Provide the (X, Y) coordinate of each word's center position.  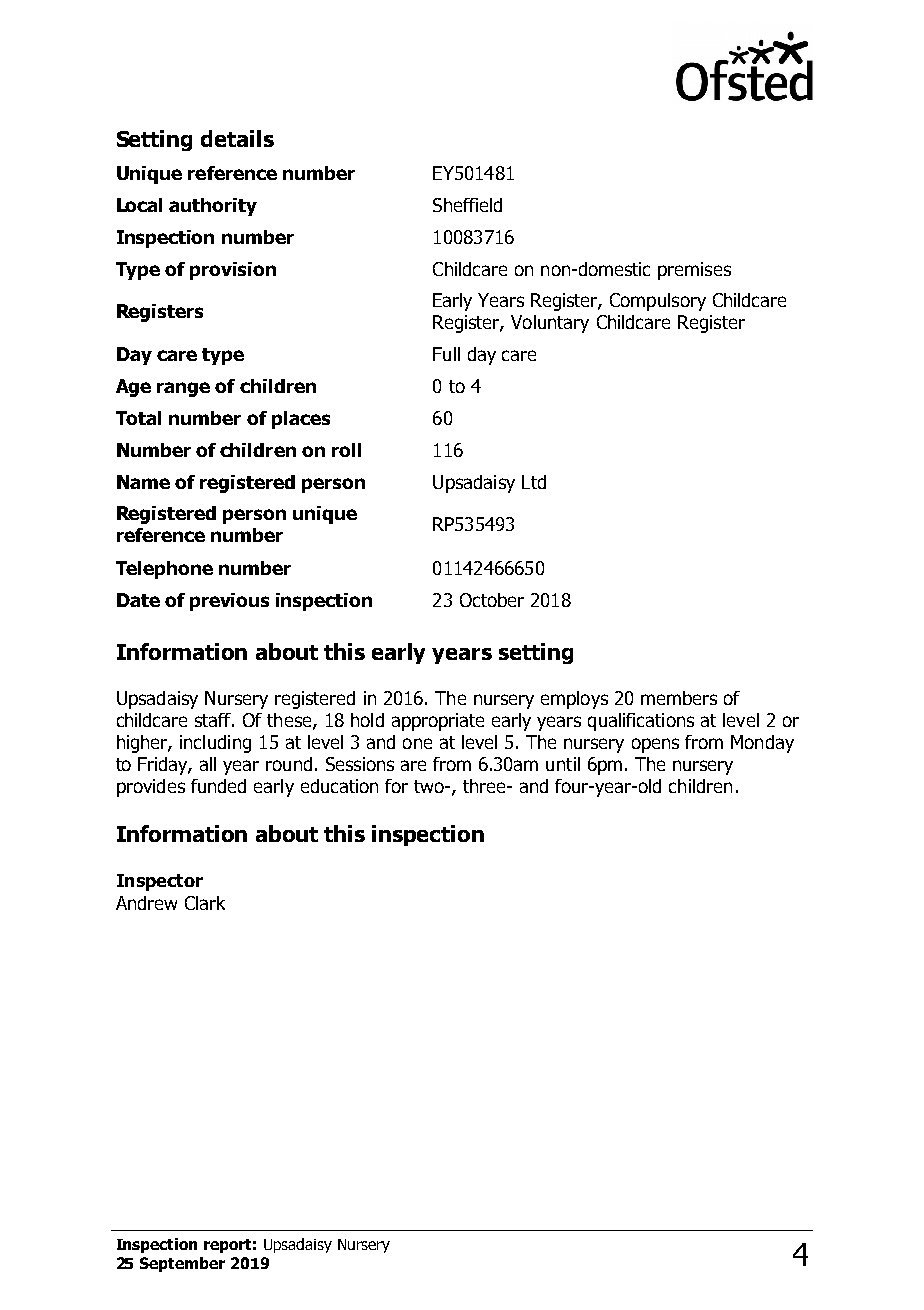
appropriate (438, 722)
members (679, 698)
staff (214, 720)
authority (213, 207)
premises (694, 271)
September (182, 1264)
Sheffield (467, 205)
